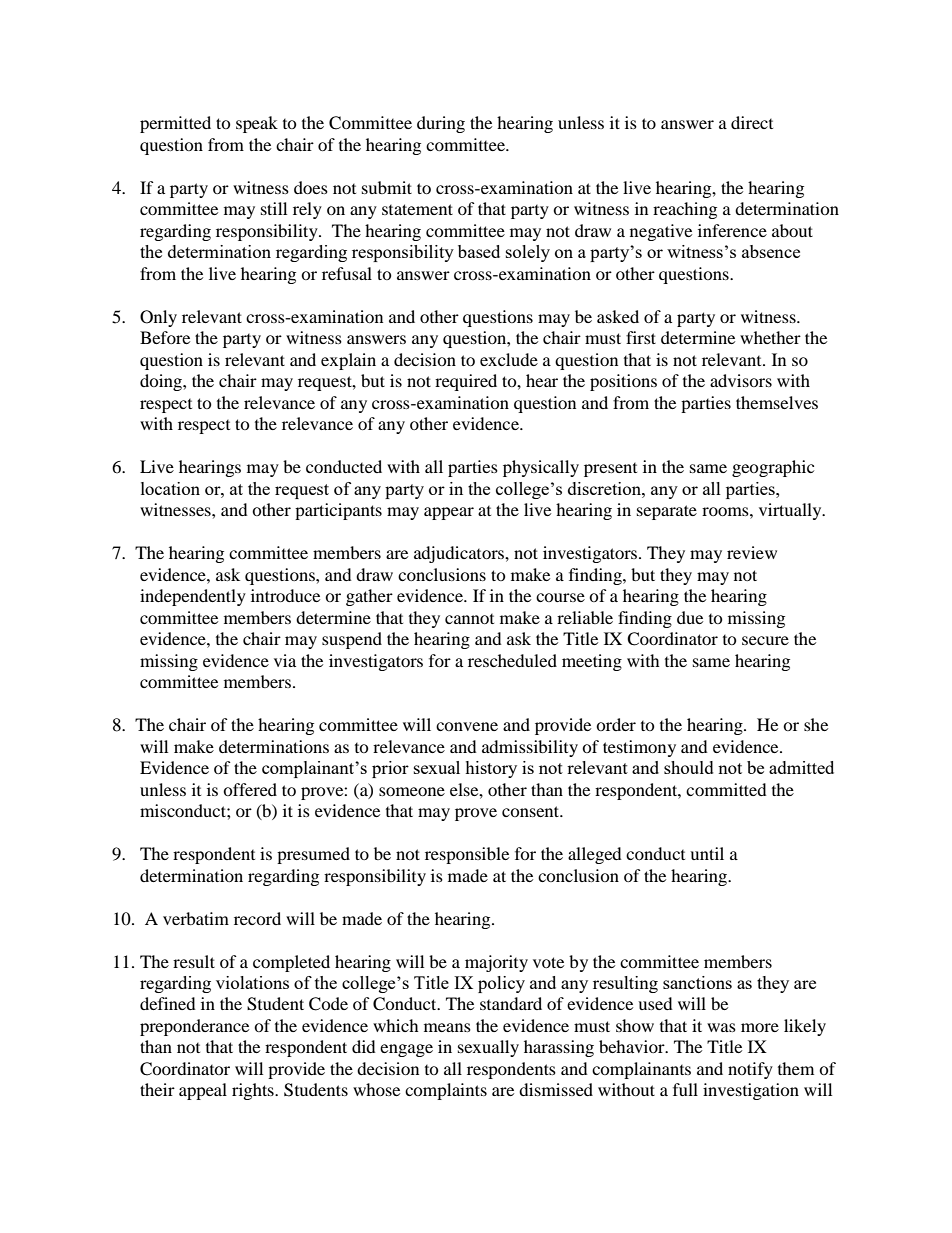 This screenshot has width=952, height=1233. I want to click on cannot, so click(469, 619).
